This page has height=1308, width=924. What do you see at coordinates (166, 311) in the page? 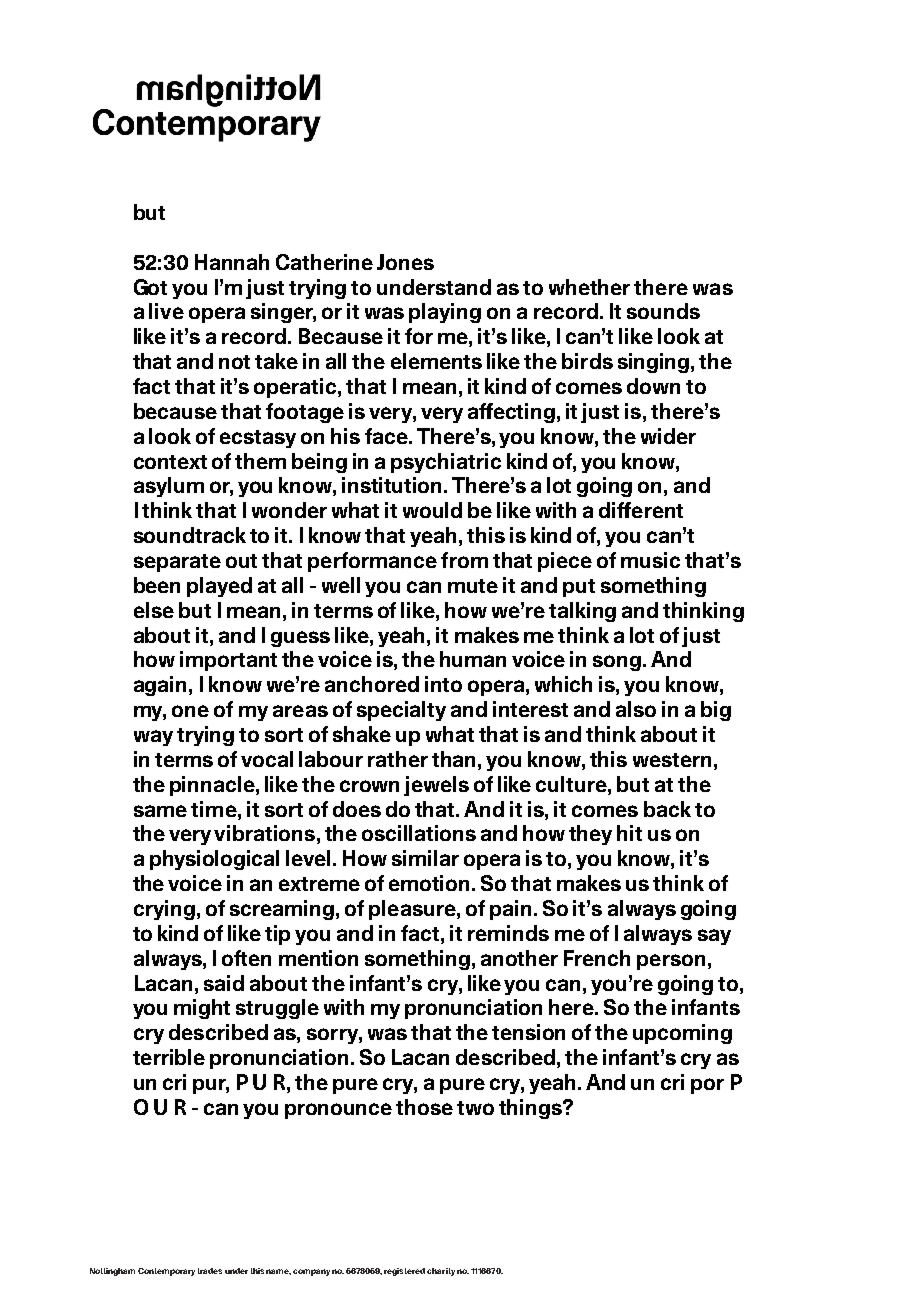
I see `live` at bounding box center [166, 311].
